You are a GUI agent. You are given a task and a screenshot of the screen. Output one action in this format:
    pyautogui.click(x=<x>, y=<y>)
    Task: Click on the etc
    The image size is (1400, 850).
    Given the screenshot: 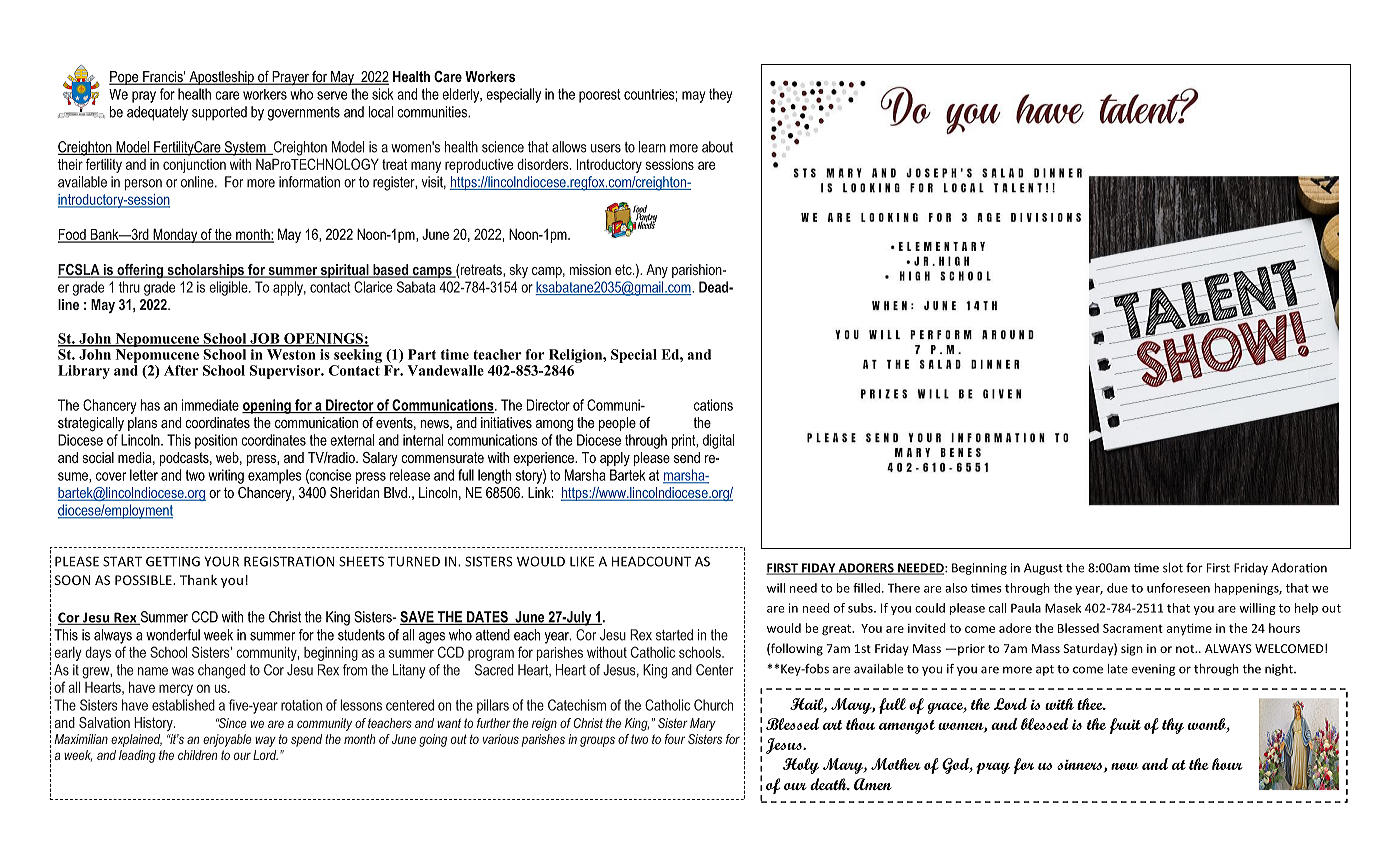 What is the action you would take?
    pyautogui.click(x=624, y=269)
